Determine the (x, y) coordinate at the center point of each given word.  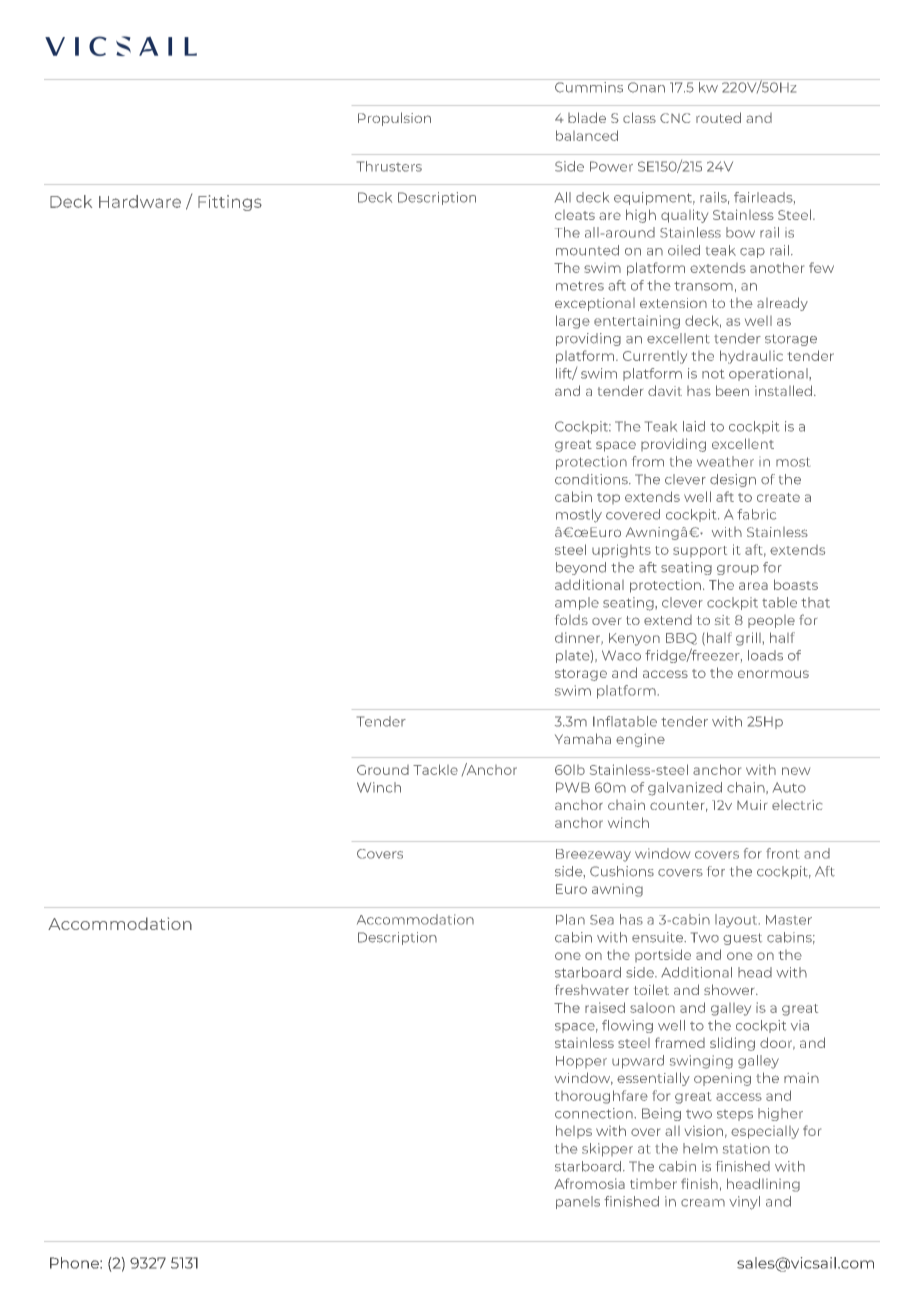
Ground (383, 770)
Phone (75, 1263)
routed (718, 117)
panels (578, 1202)
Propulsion (394, 119)
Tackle (435, 769)
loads (765, 655)
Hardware (140, 201)
